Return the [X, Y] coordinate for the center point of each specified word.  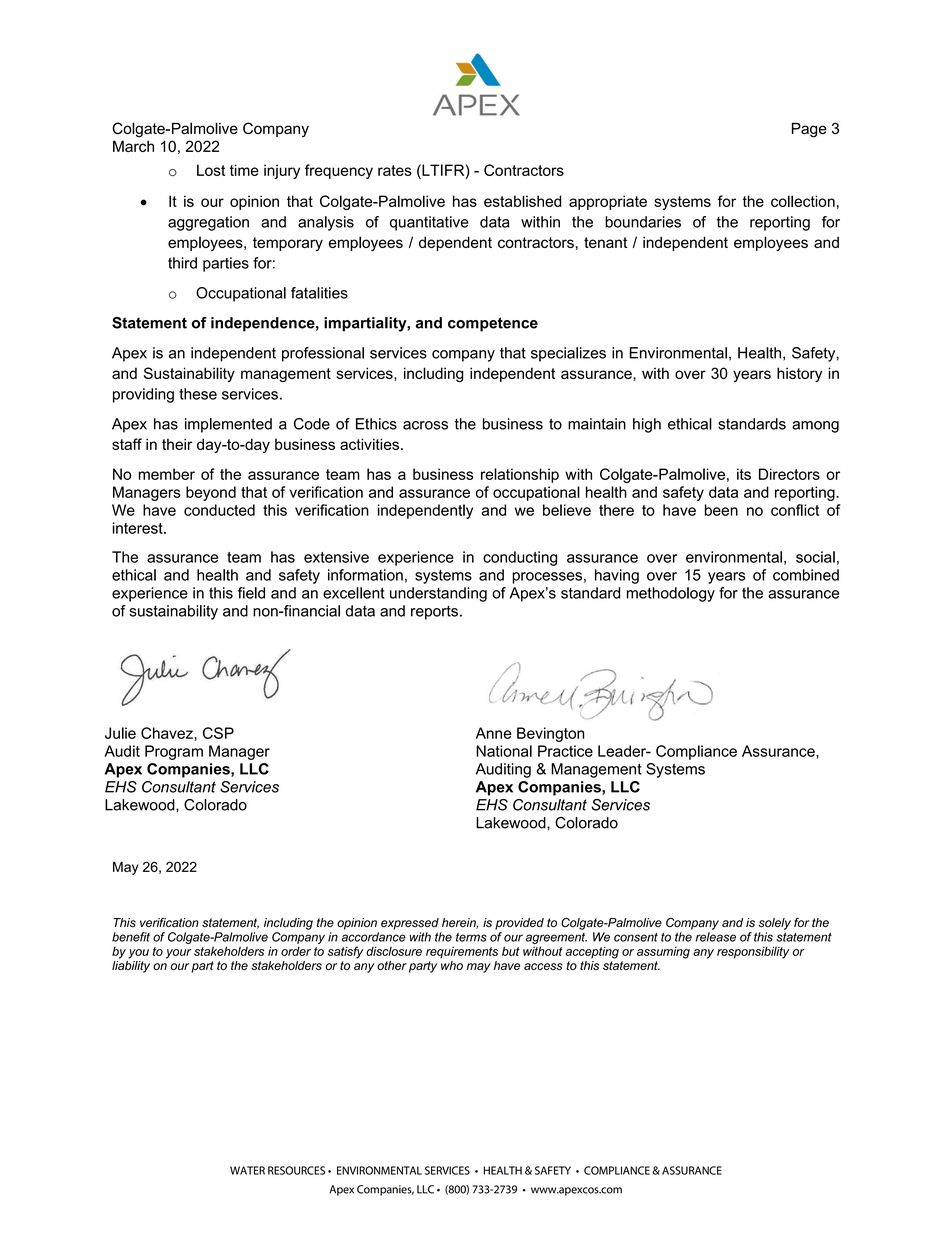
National [504, 751]
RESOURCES [296, 1170]
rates [395, 170]
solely [774, 924]
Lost [211, 170]
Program [174, 752]
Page [809, 130]
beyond [211, 493]
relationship [520, 475]
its [744, 474]
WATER [247, 1170]
